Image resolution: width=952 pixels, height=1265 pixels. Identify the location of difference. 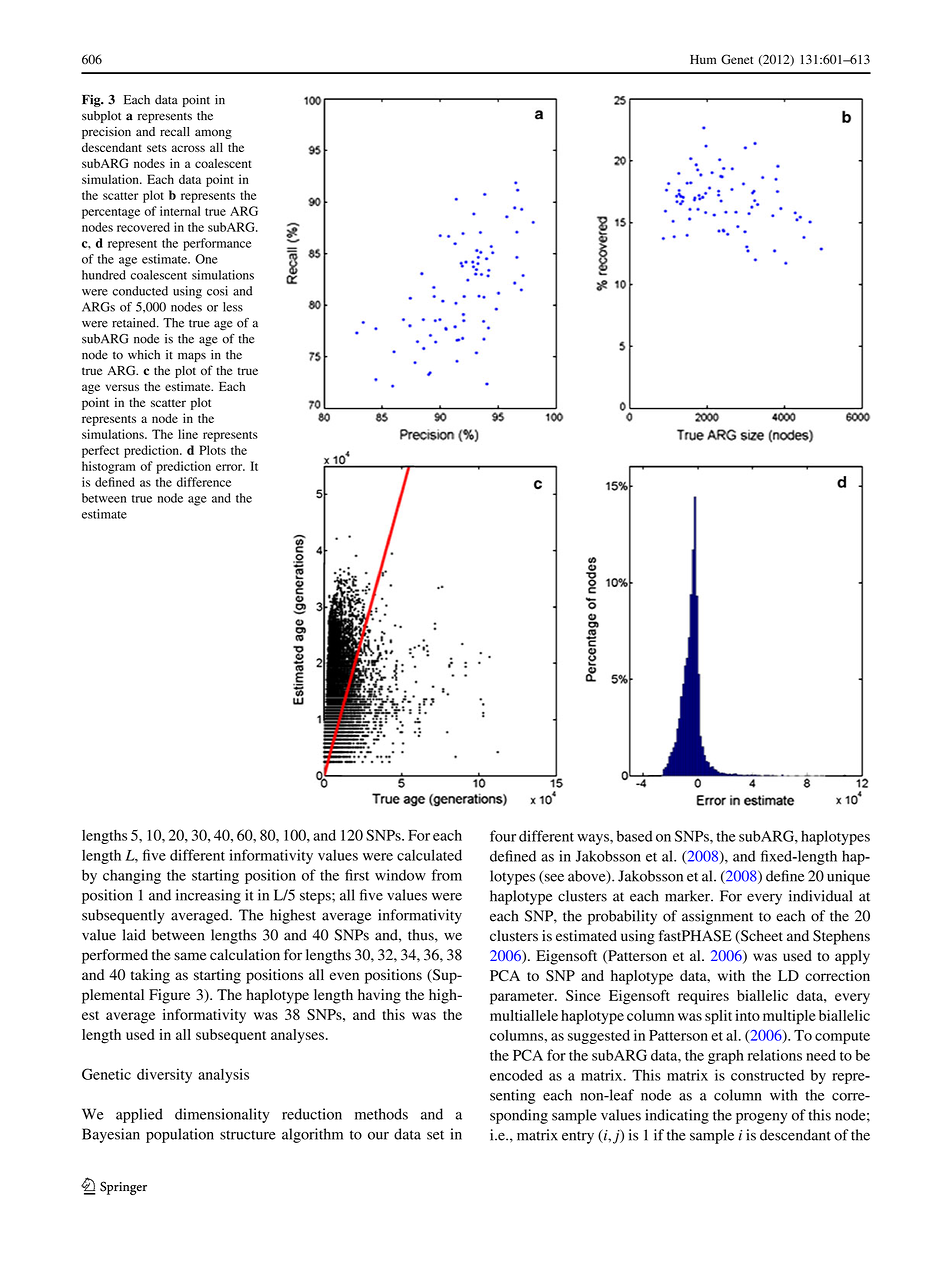
(204, 482).
